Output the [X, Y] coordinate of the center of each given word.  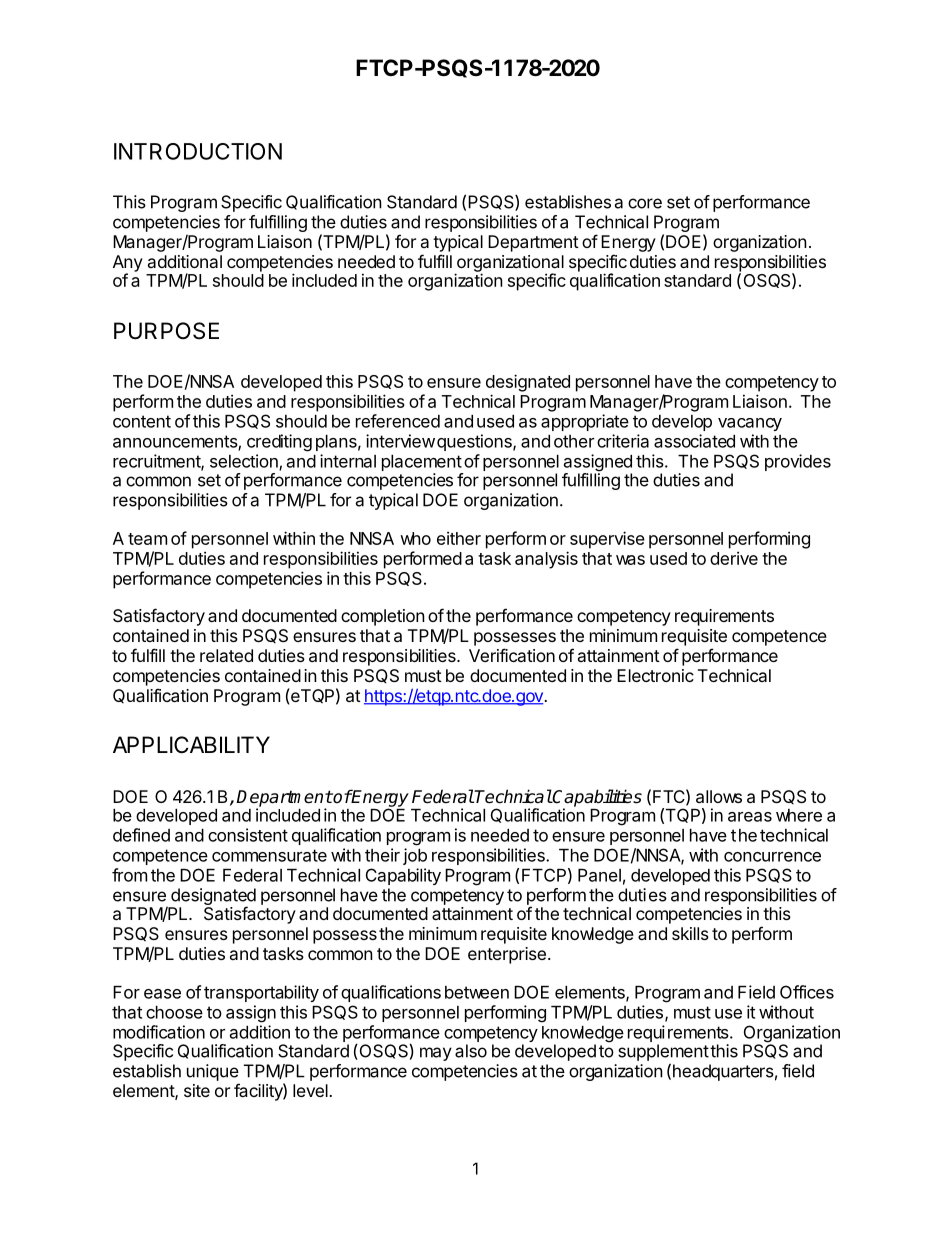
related [226, 655]
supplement [663, 1052]
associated [694, 441]
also [471, 1051]
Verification [512, 655]
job [415, 856]
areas [750, 817]
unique [213, 1072]
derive [734, 558]
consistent [248, 835]
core [645, 203]
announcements [176, 442]
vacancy [750, 424]
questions [475, 442]
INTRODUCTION [198, 151]
